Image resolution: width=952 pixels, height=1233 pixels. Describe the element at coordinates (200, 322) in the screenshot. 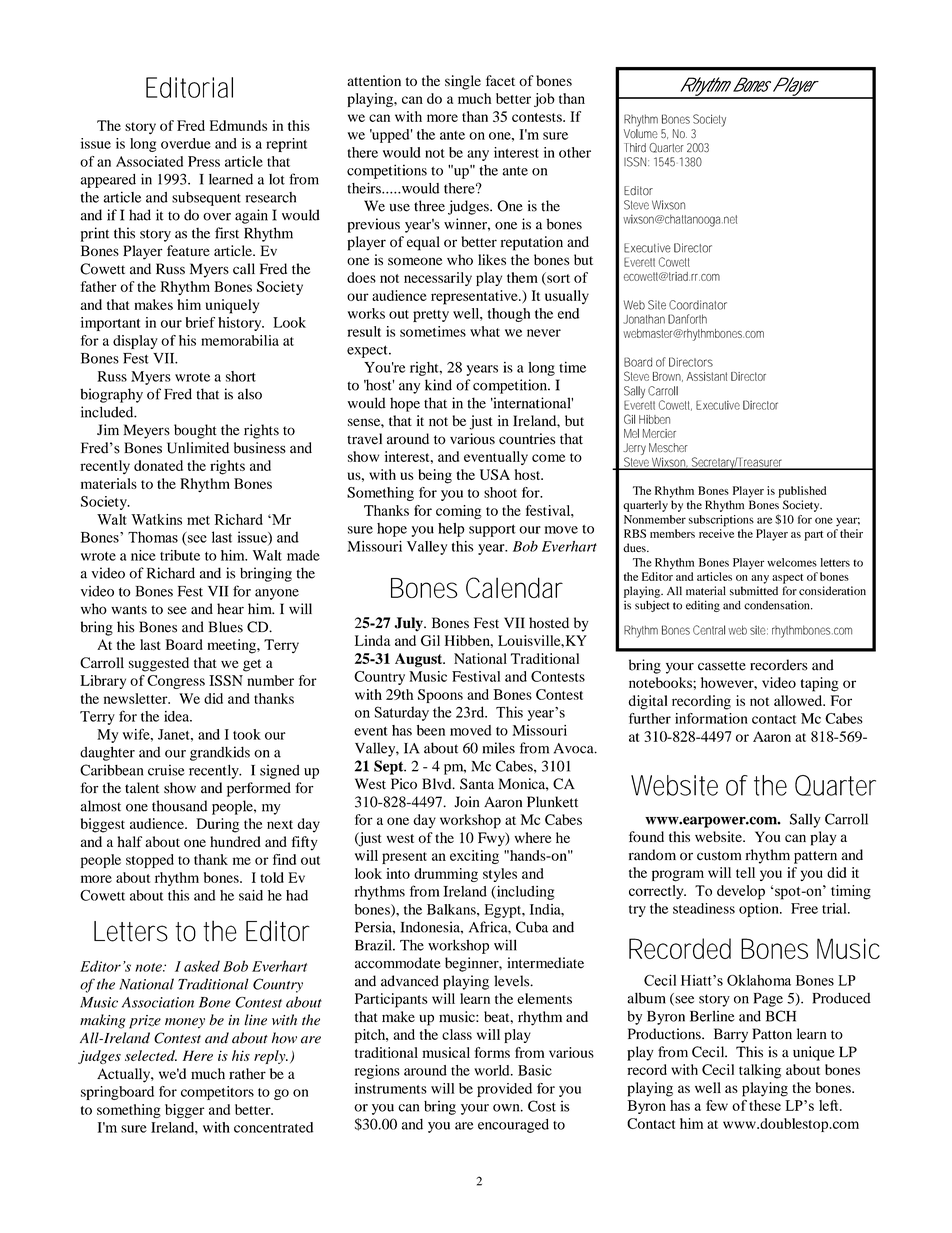

I see `brief` at that location.
